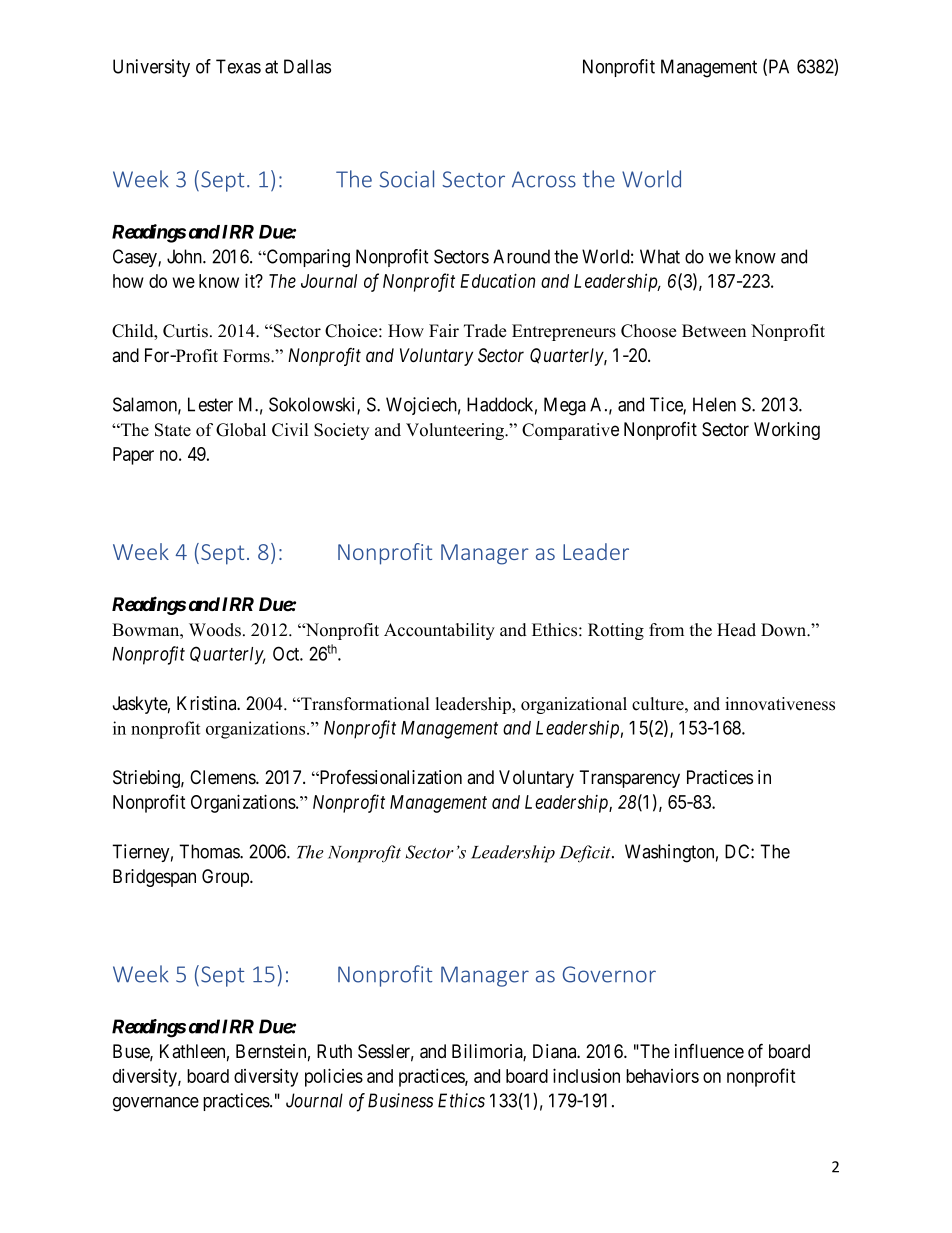 The height and width of the screenshot is (1233, 952). What do you see at coordinates (238, 66) in the screenshot?
I see `Texas` at bounding box center [238, 66].
